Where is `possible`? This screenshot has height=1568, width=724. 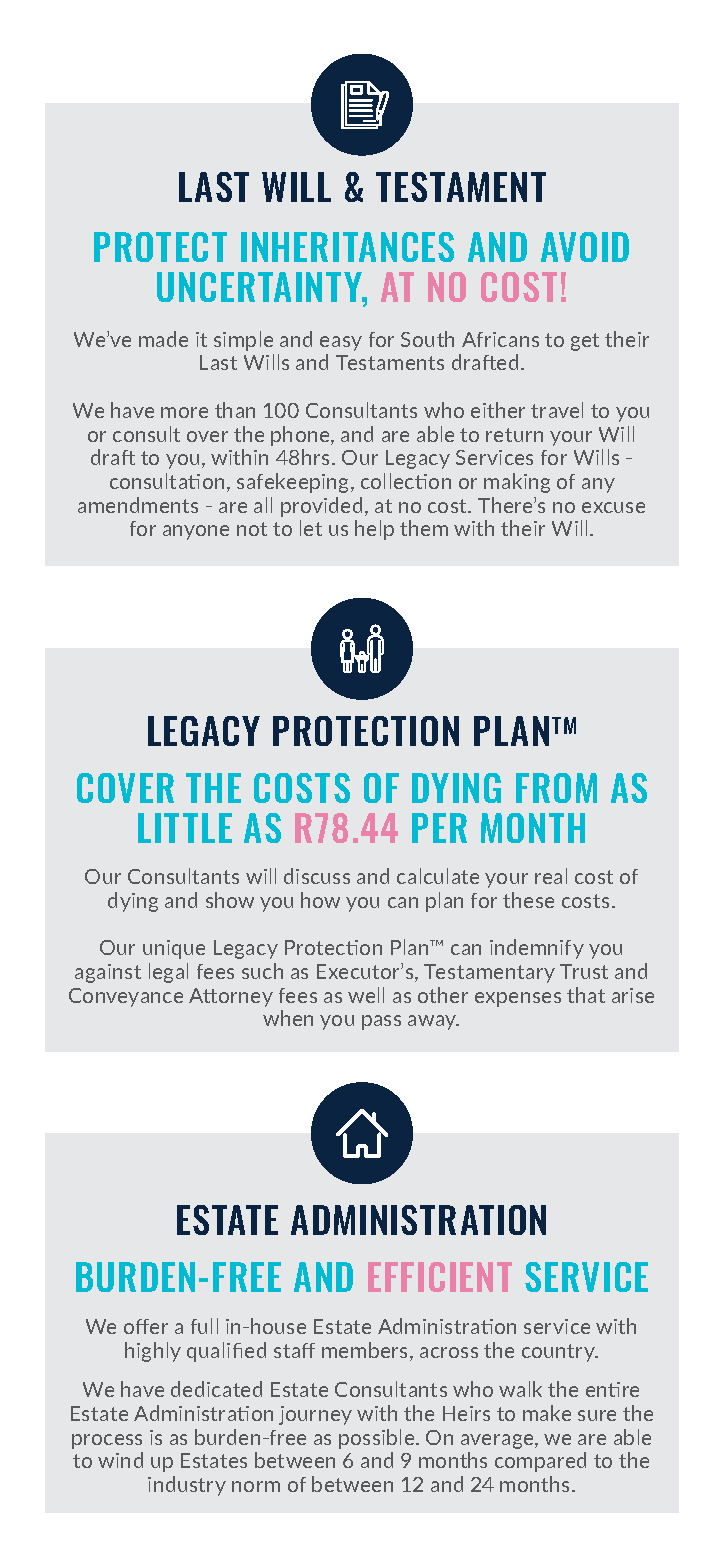 possible is located at coordinates (378, 1439).
